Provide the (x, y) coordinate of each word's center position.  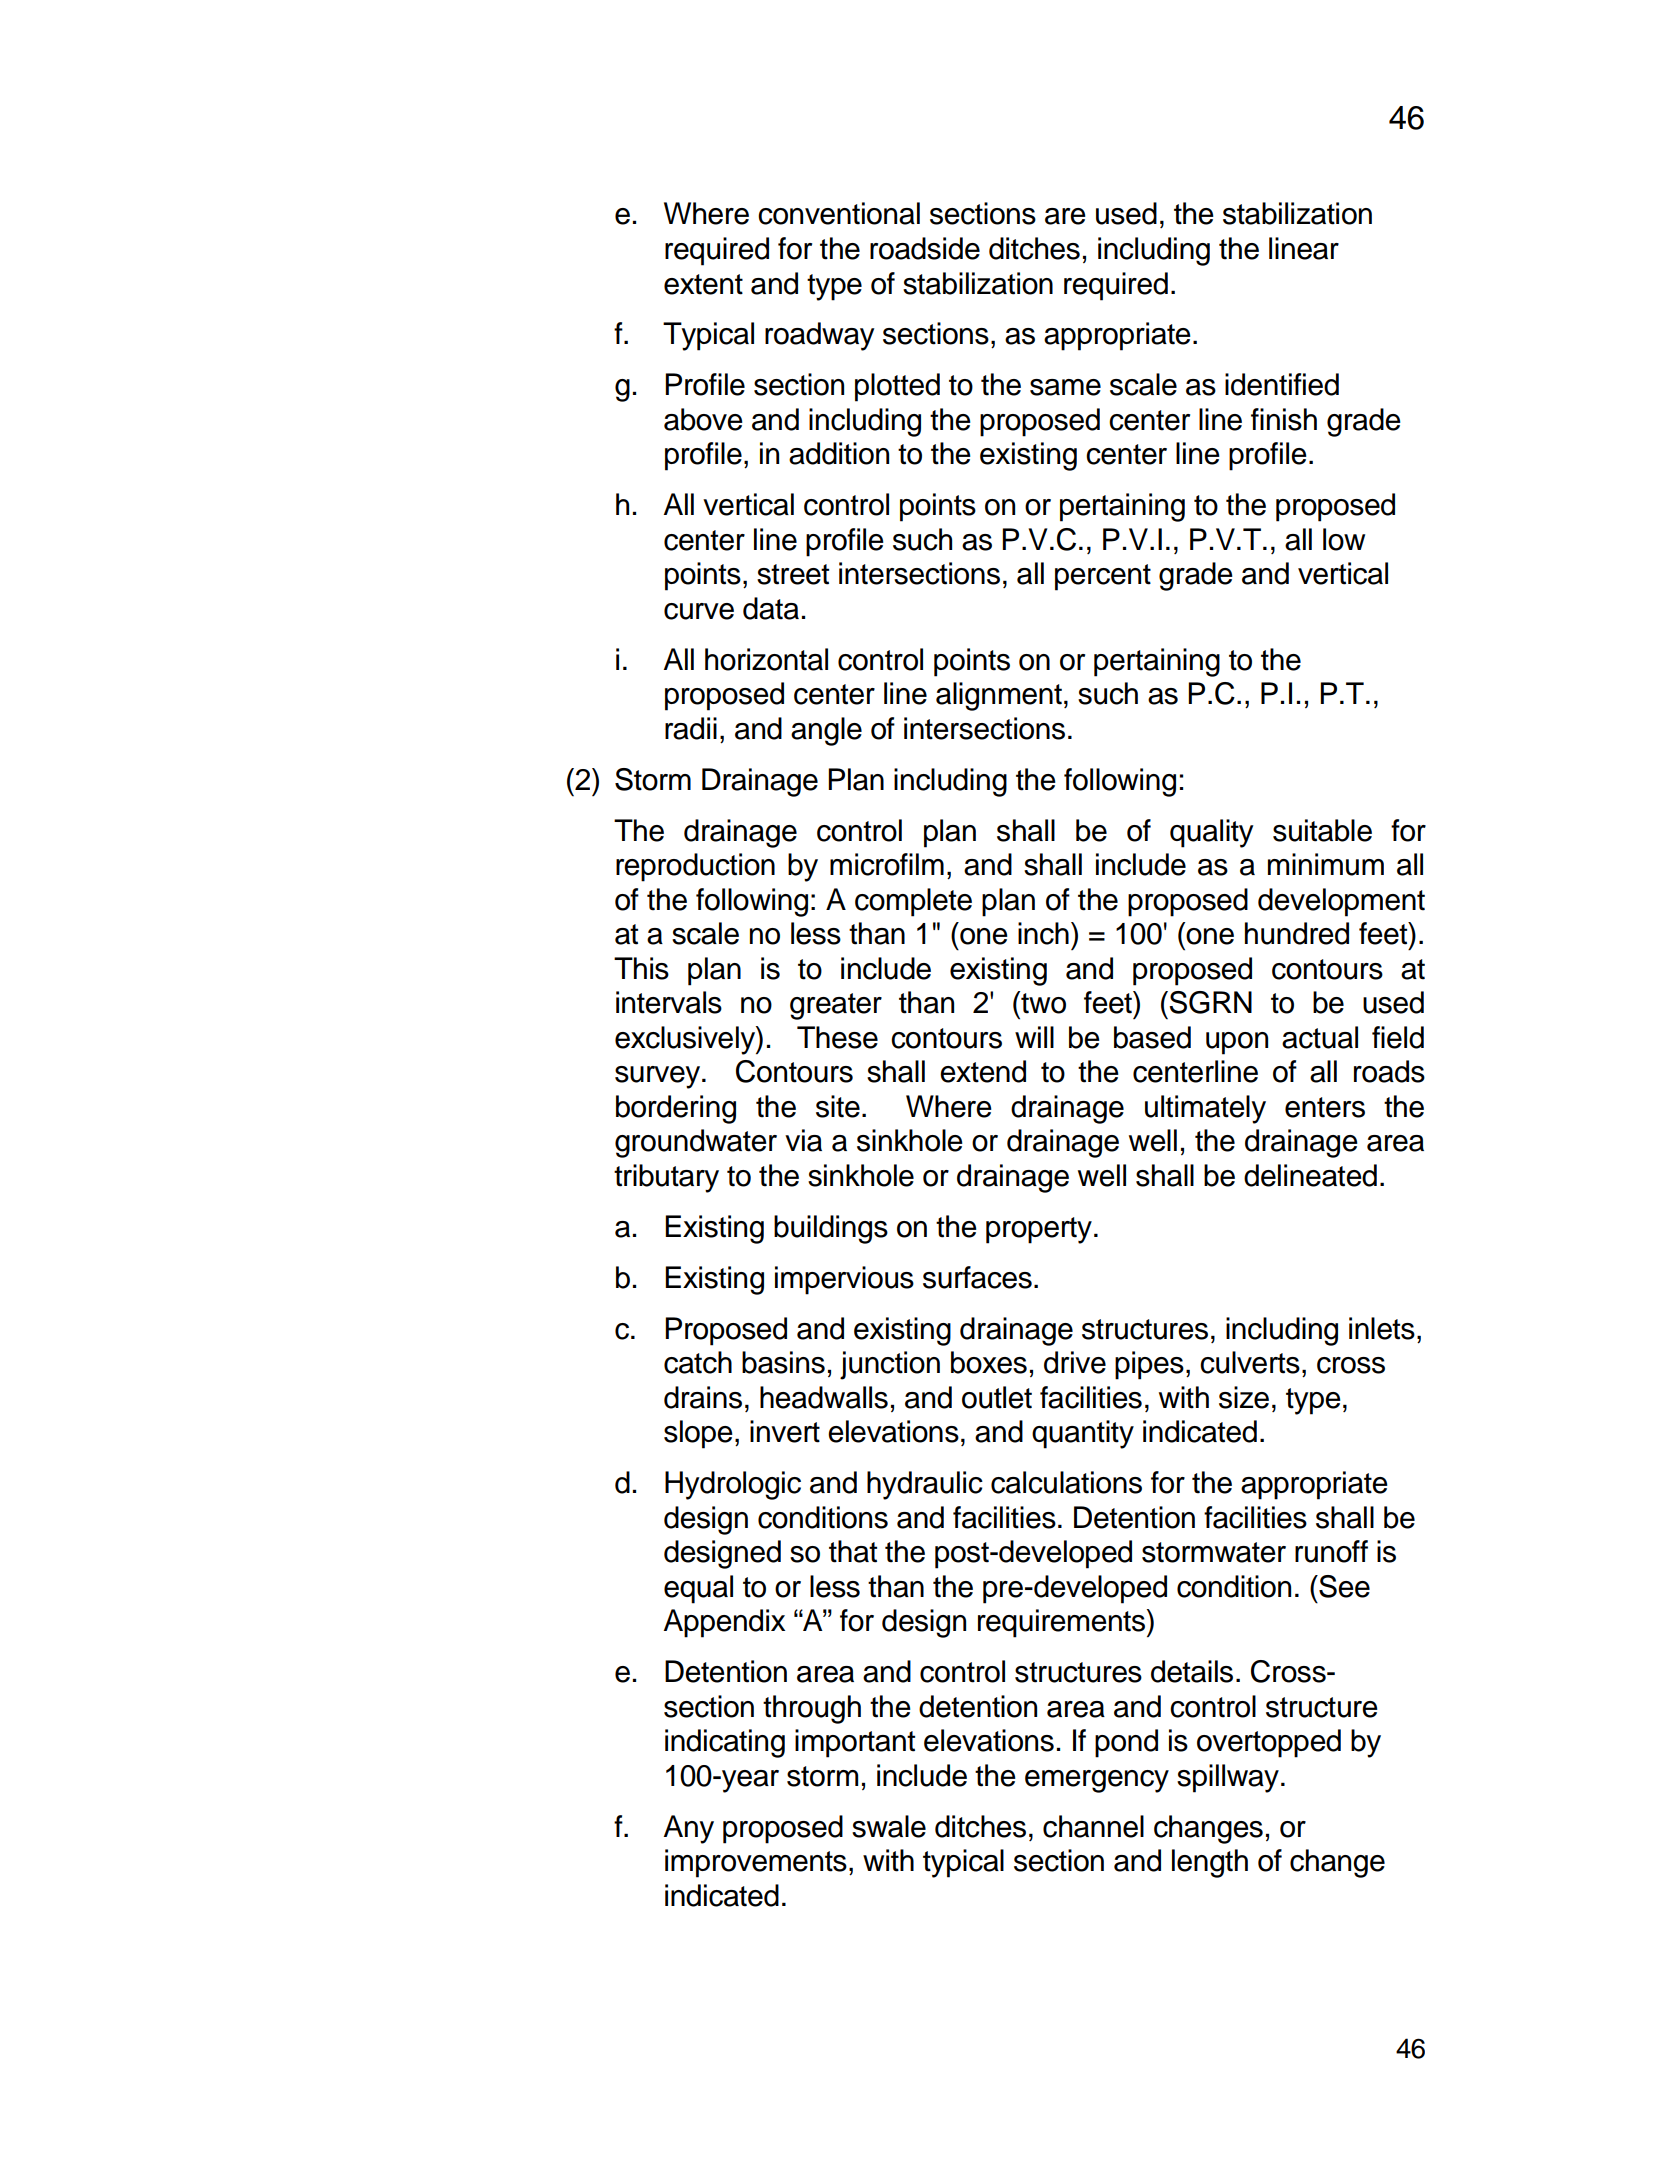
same (1065, 387)
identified (1282, 384)
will (1034, 1037)
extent (703, 284)
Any (689, 1829)
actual (1320, 1037)
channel (1093, 1826)
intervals (669, 1002)
